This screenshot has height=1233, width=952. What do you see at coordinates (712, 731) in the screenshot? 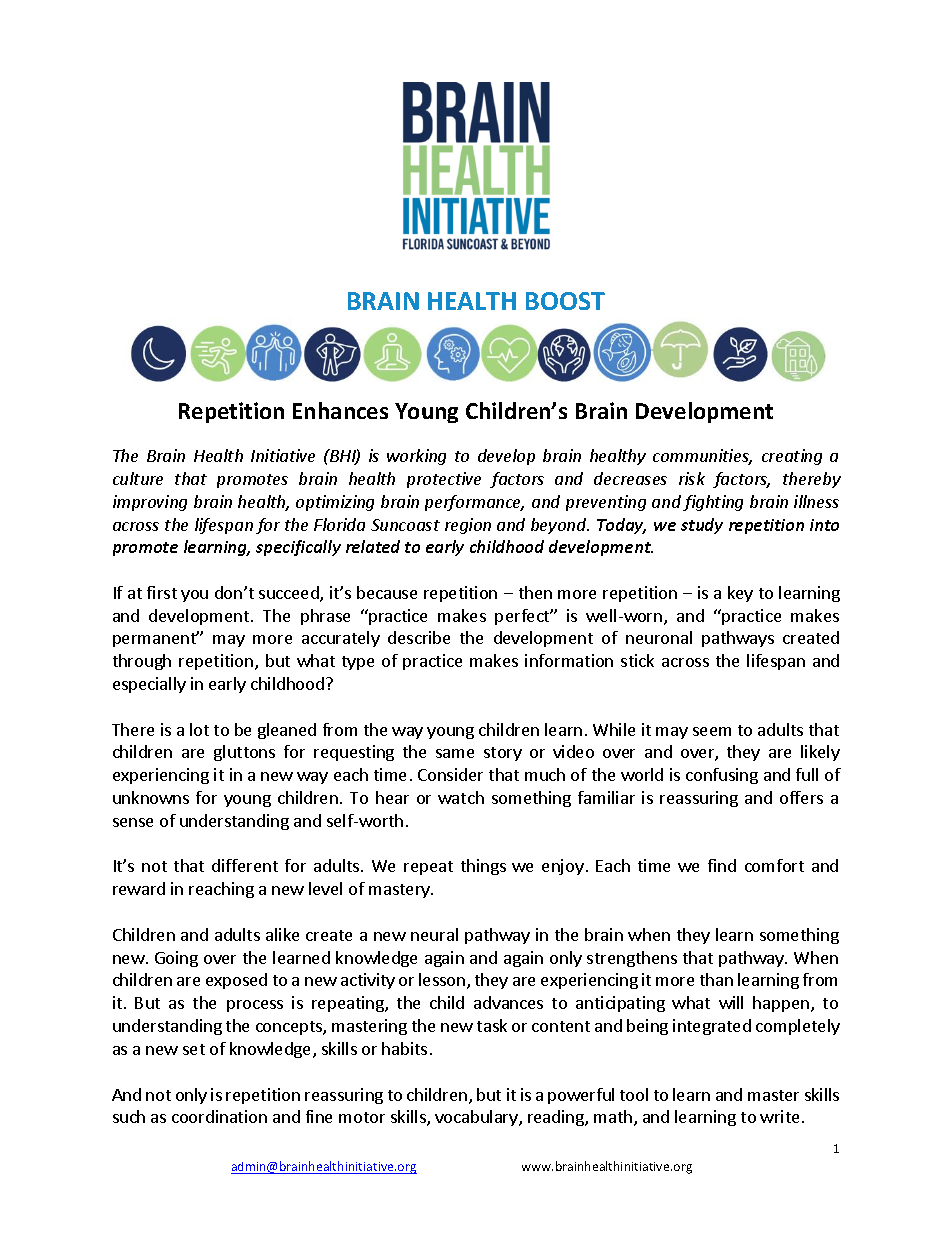
I see `seem` at bounding box center [712, 731].
